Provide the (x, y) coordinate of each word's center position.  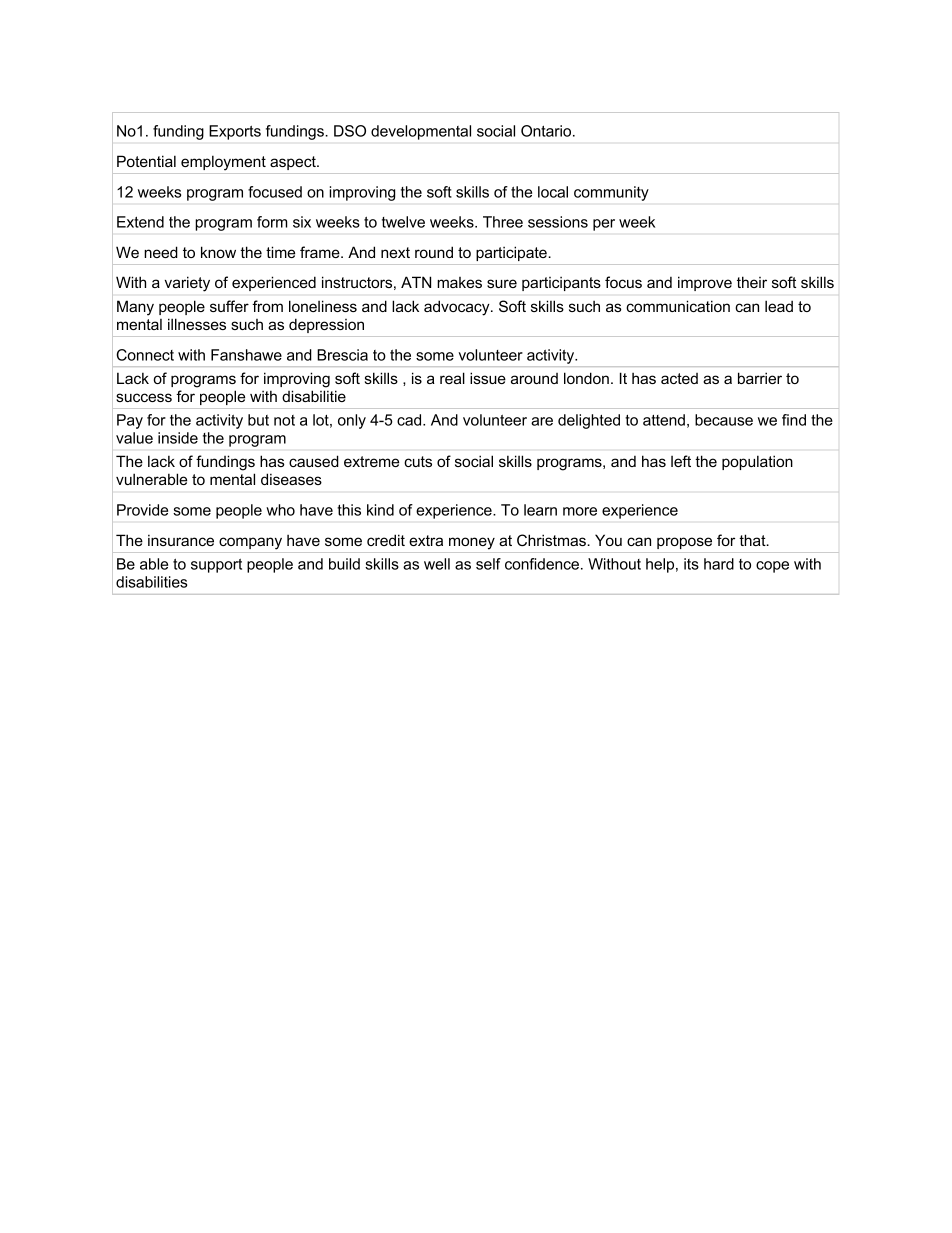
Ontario (547, 131)
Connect (145, 355)
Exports (235, 132)
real (452, 378)
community (611, 193)
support (216, 566)
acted (679, 378)
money (472, 543)
